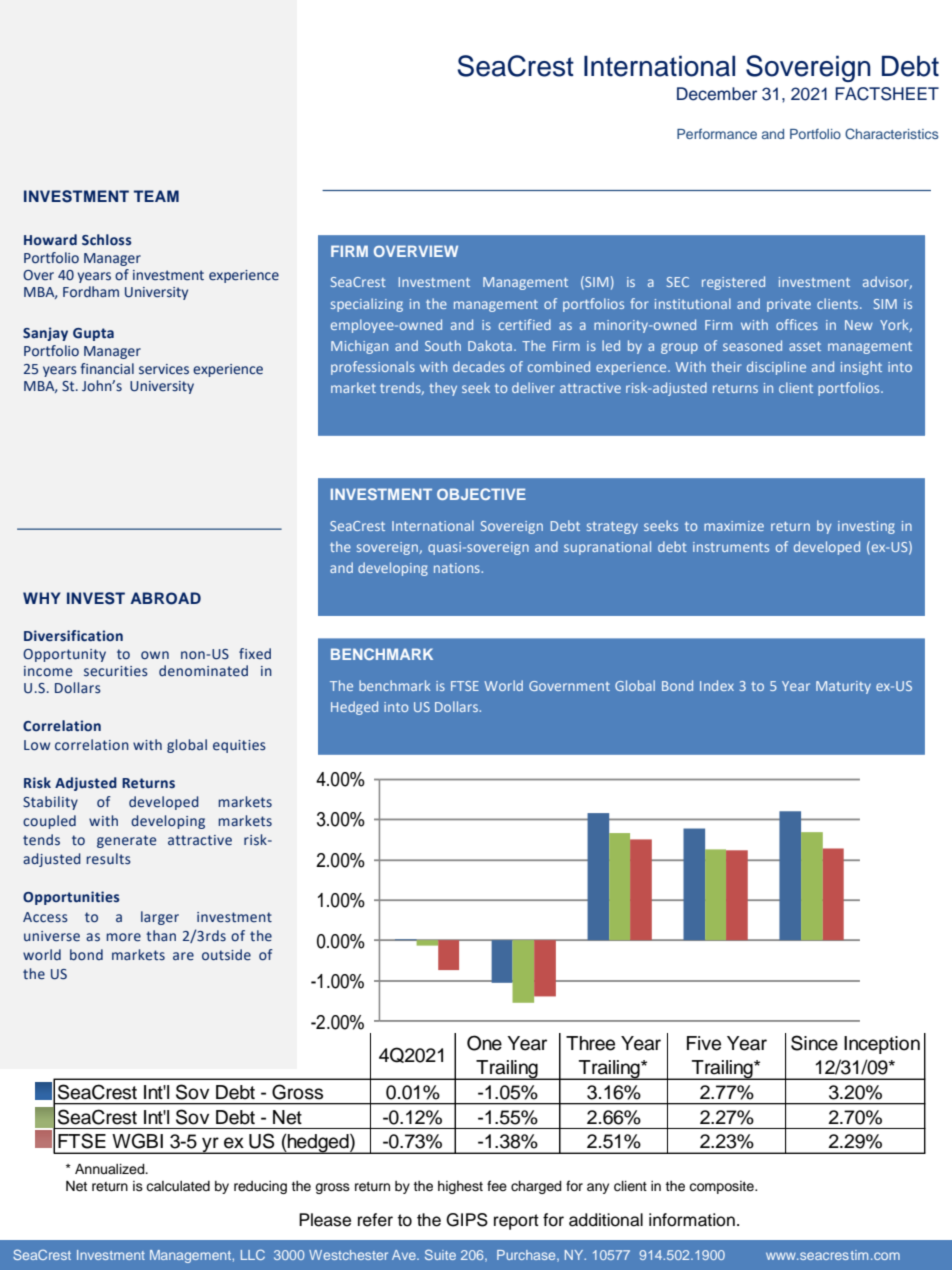 This image has width=952, height=1270. Describe the element at coordinates (843, 687) in the image. I see `Maturity` at that location.
